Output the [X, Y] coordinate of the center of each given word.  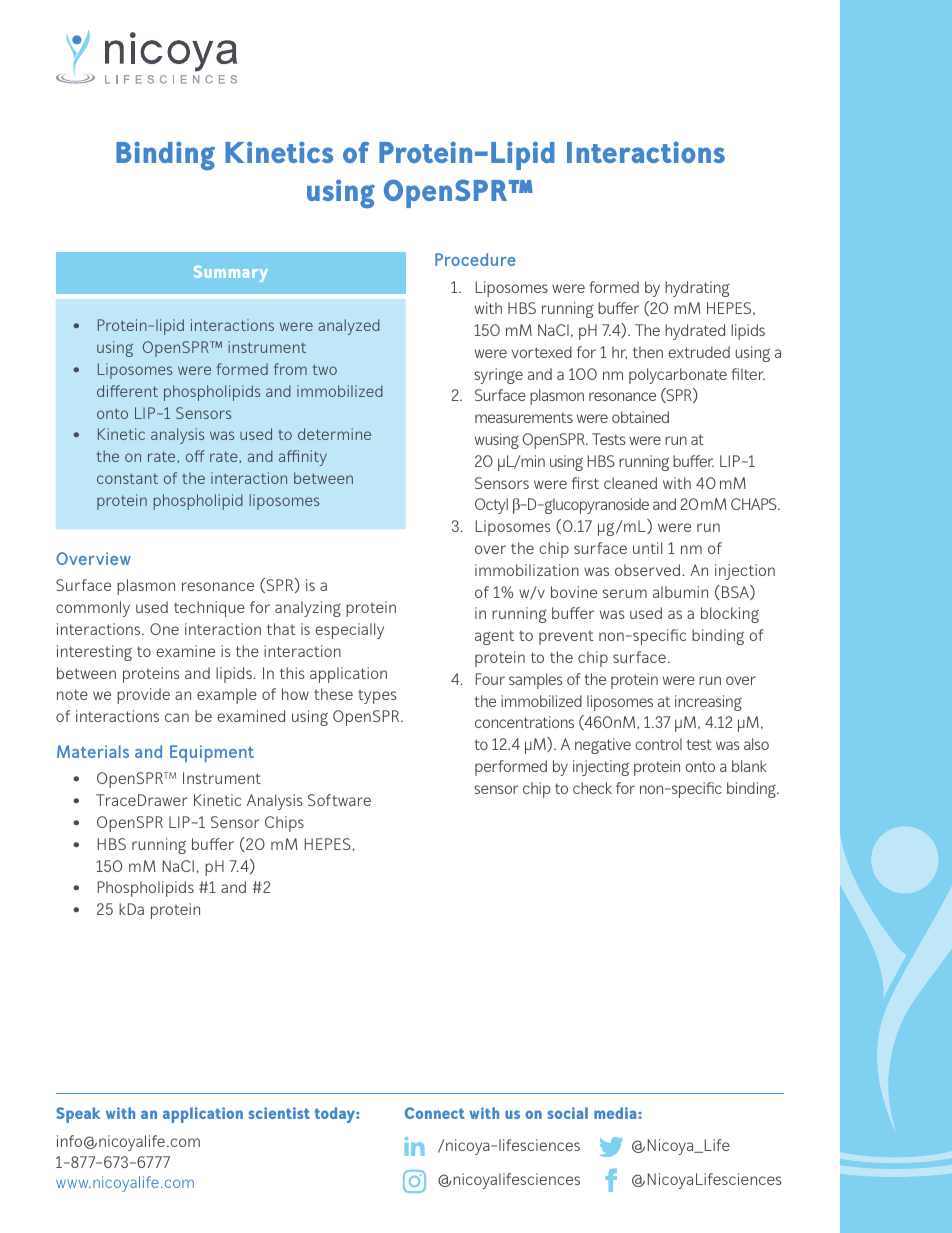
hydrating [697, 289]
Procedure [475, 259]
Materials [93, 751]
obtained [640, 417]
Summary [231, 273]
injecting [601, 768]
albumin [680, 592]
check [592, 788]
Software [339, 800]
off [195, 456]
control [658, 744]
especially [349, 631]
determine [334, 434]
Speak [78, 1115]
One [164, 629]
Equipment [212, 753]
